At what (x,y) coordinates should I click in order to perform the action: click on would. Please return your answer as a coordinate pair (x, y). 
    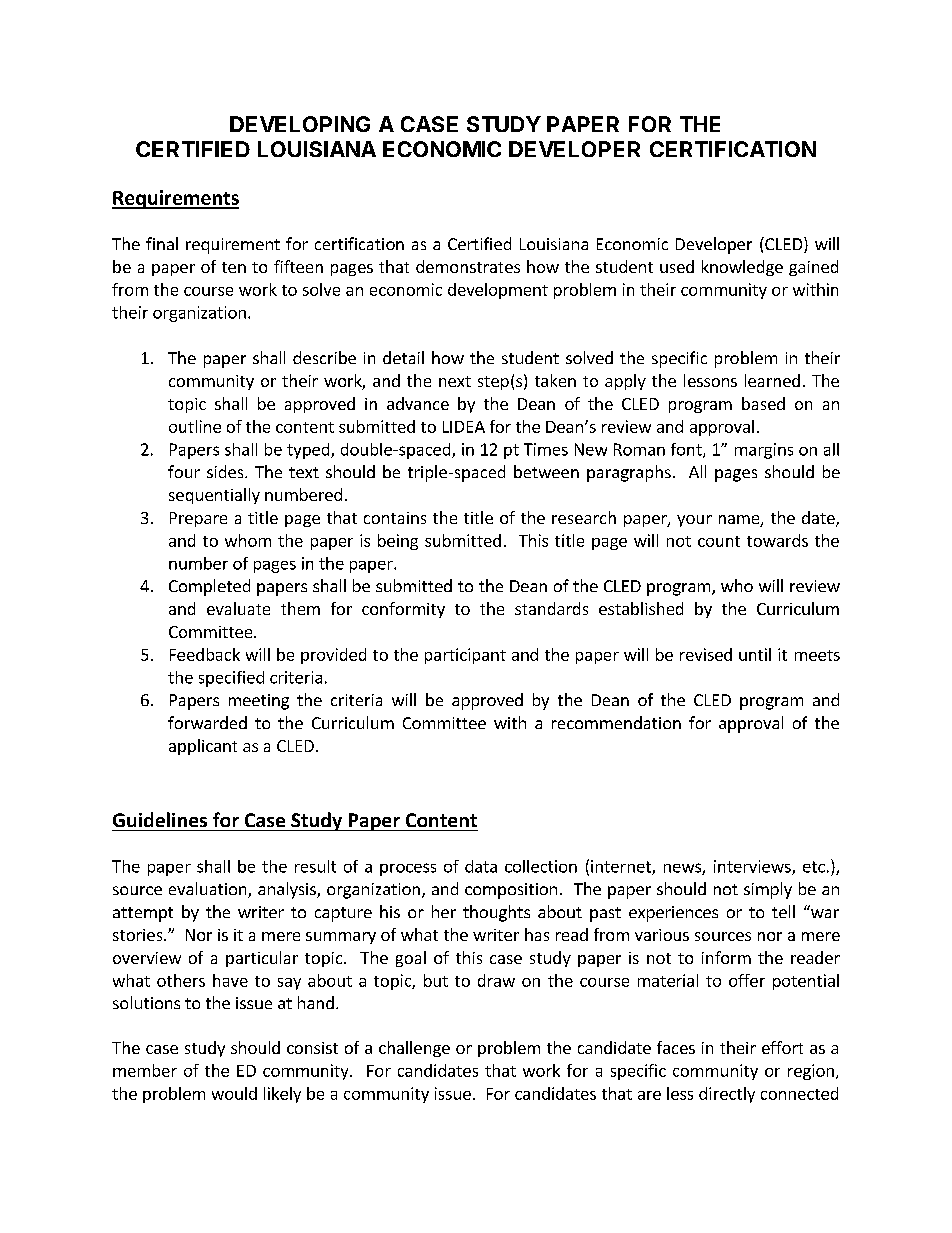
    Looking at the image, I should click on (234, 1093).
